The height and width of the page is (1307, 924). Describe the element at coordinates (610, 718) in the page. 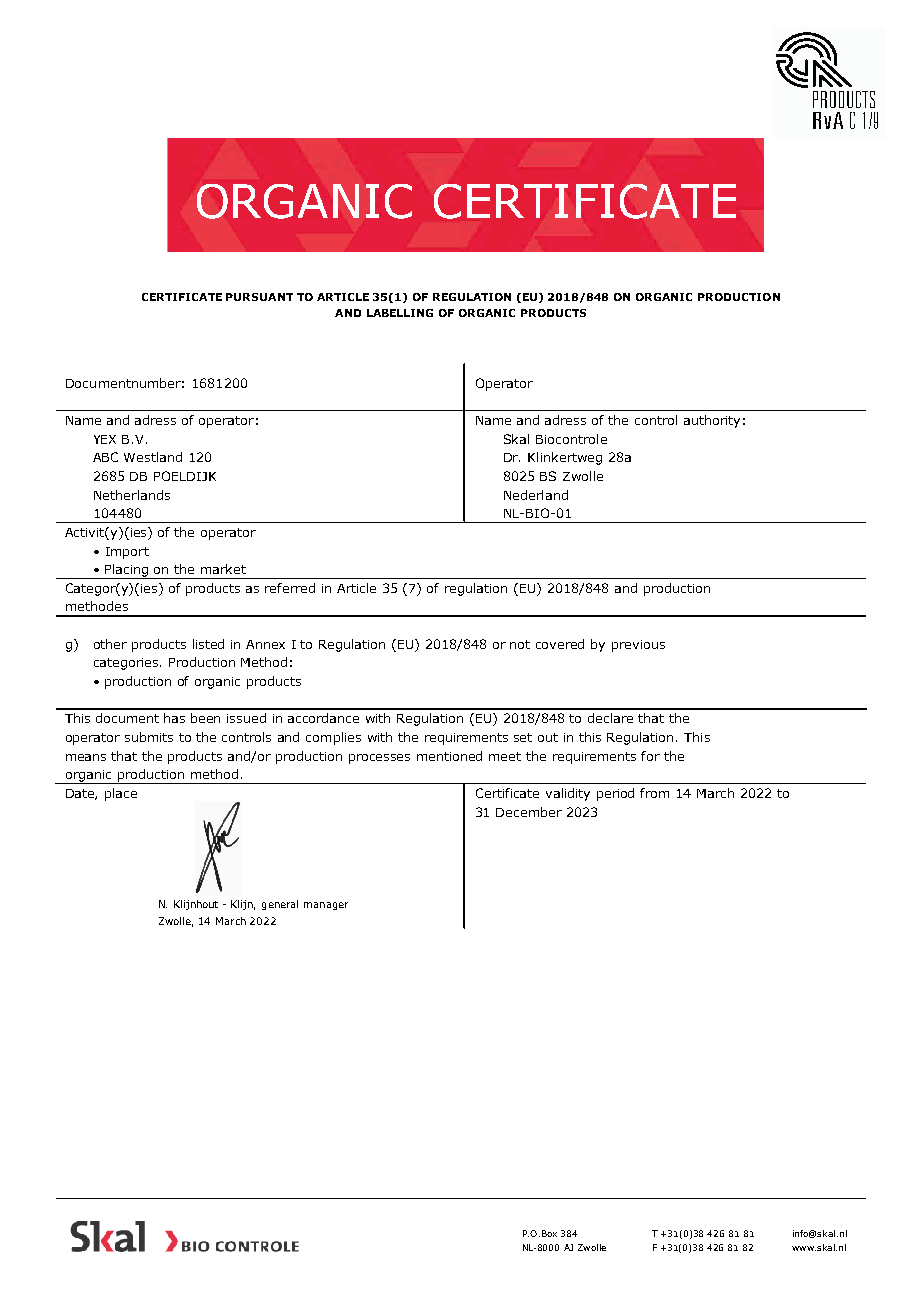

I see `declare` at that location.
